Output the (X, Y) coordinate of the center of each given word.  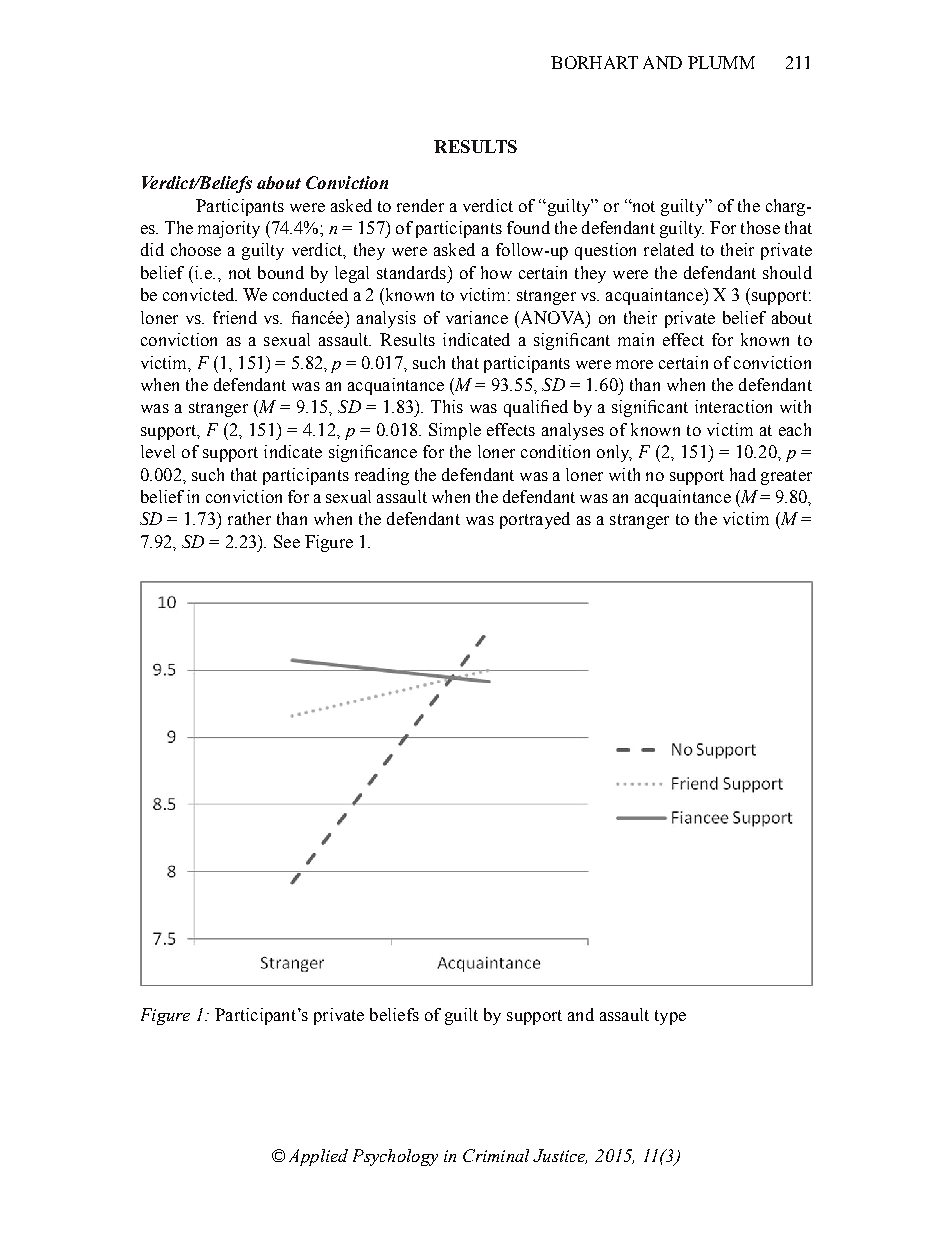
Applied (318, 1157)
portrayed (535, 520)
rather (249, 518)
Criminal (496, 1155)
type (670, 1017)
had (743, 474)
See (287, 541)
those (760, 227)
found (528, 227)
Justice (560, 1156)
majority (229, 229)
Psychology (395, 1157)
